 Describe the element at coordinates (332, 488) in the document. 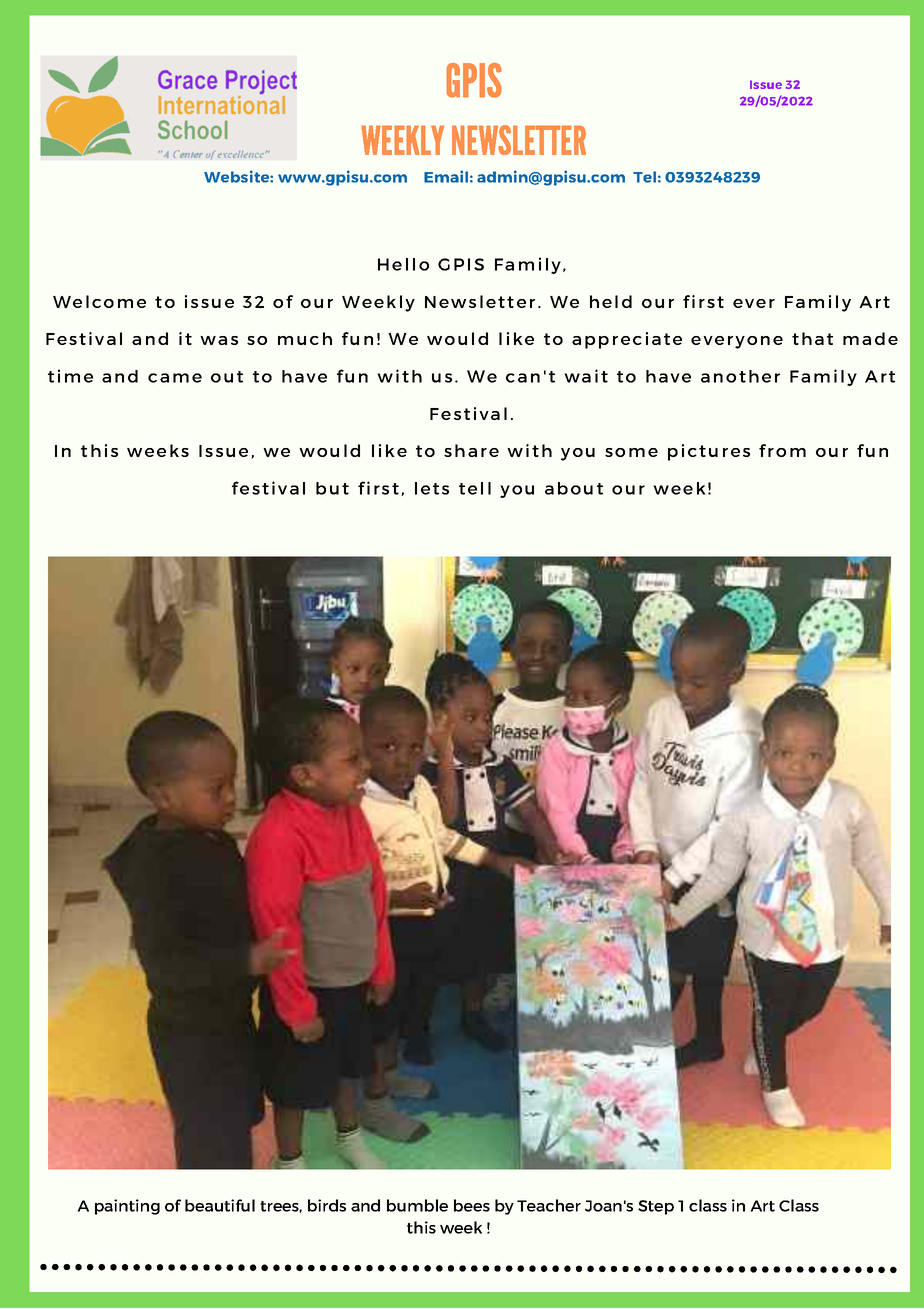

I see `but` at that location.
